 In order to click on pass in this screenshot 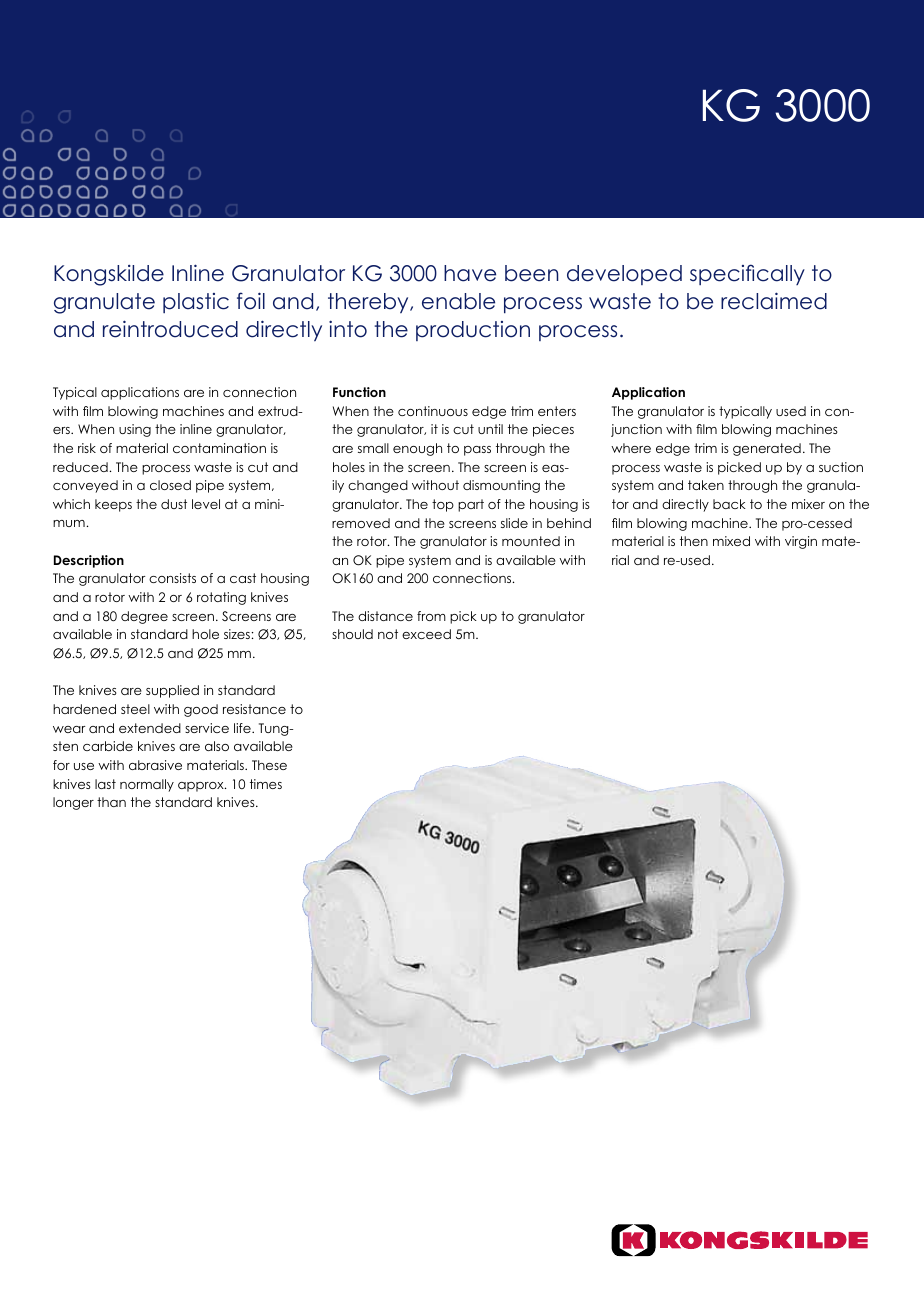, I will do `click(477, 451)`.
